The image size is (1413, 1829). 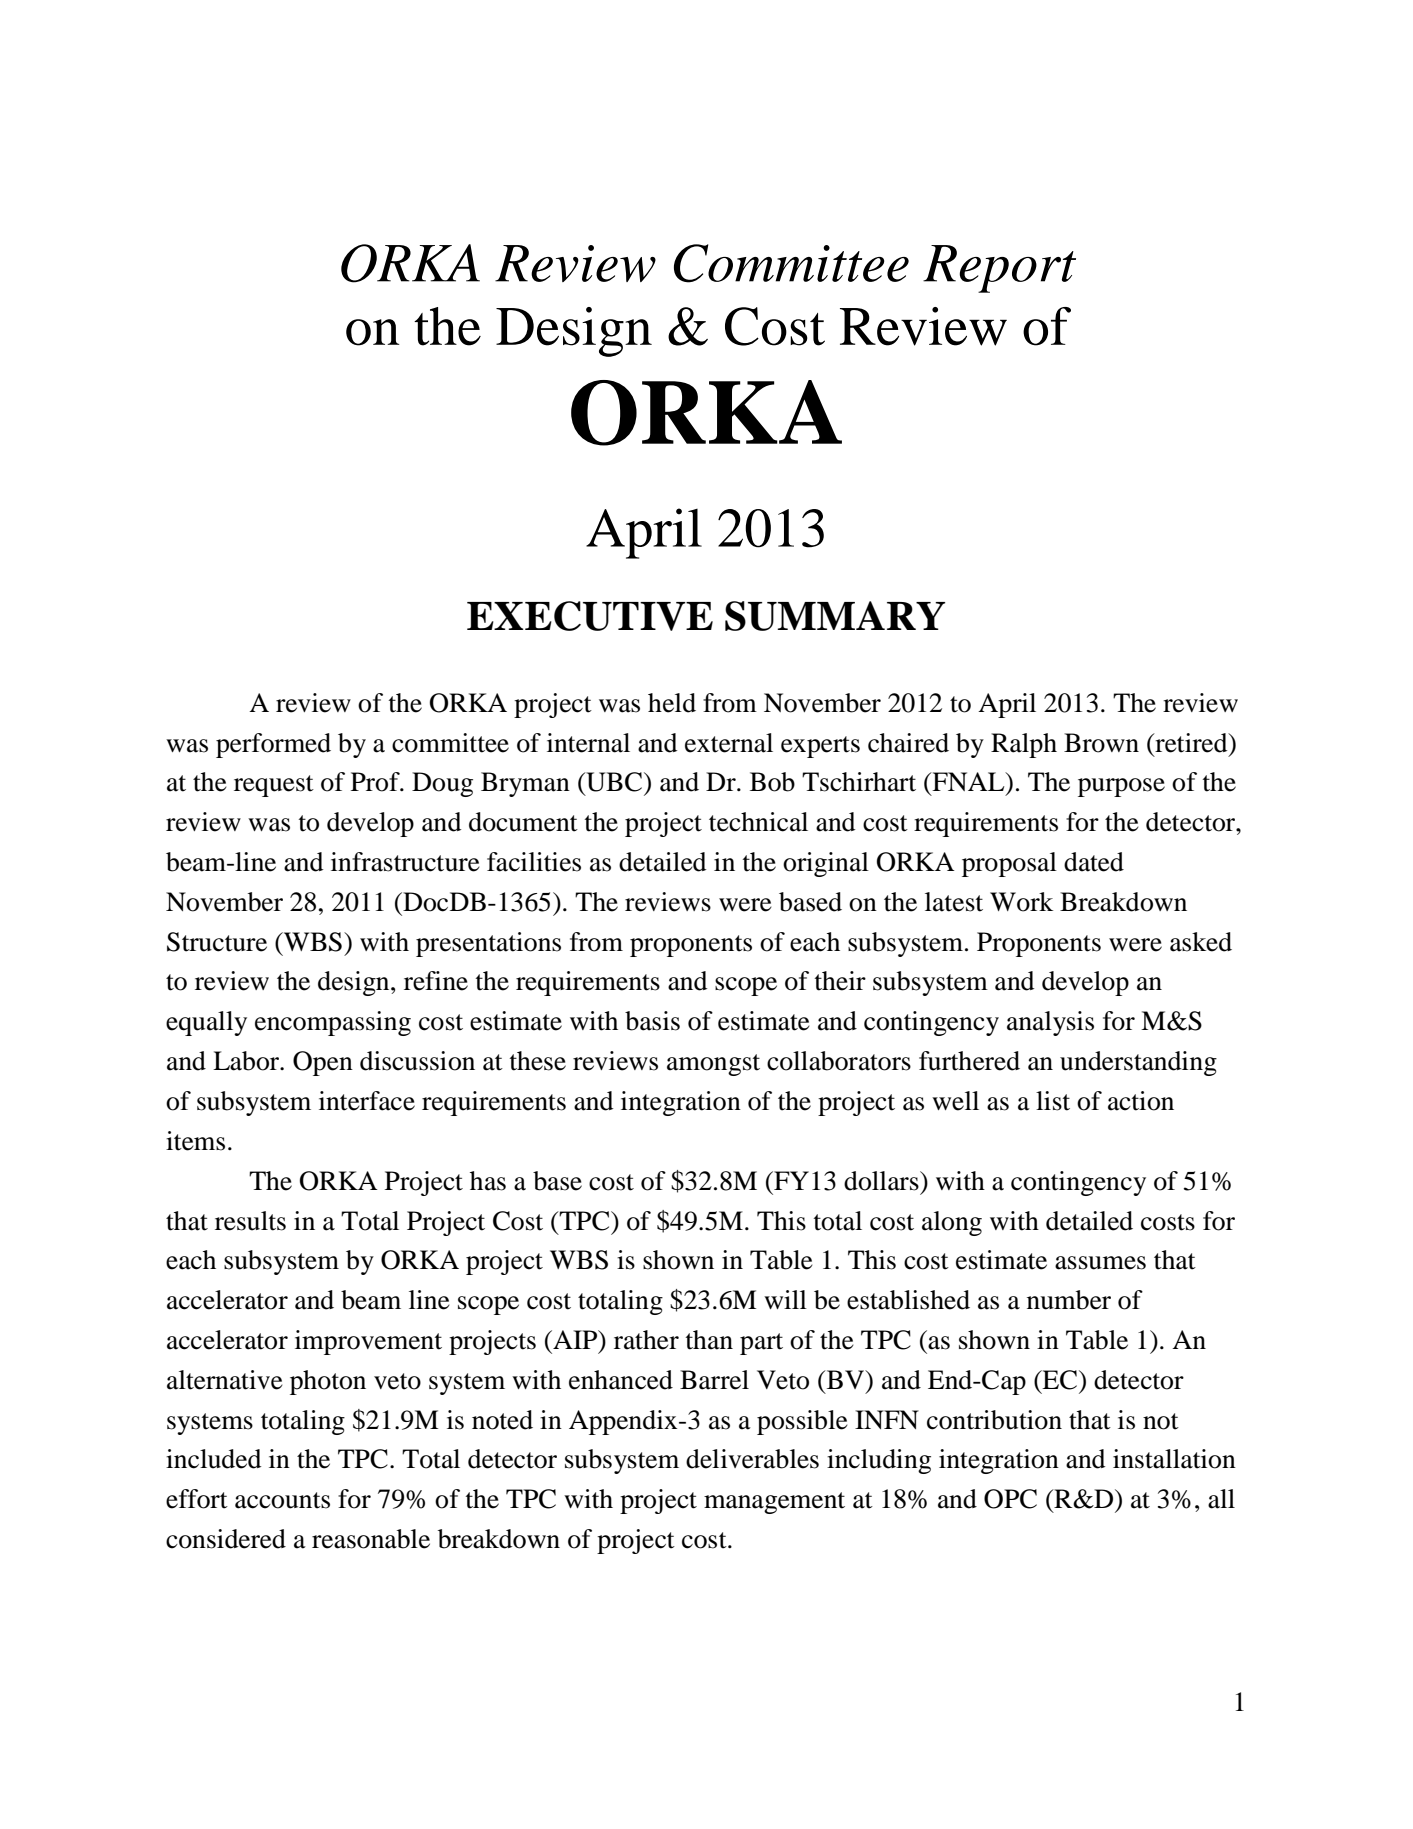 I want to click on Work, so click(x=1021, y=902).
